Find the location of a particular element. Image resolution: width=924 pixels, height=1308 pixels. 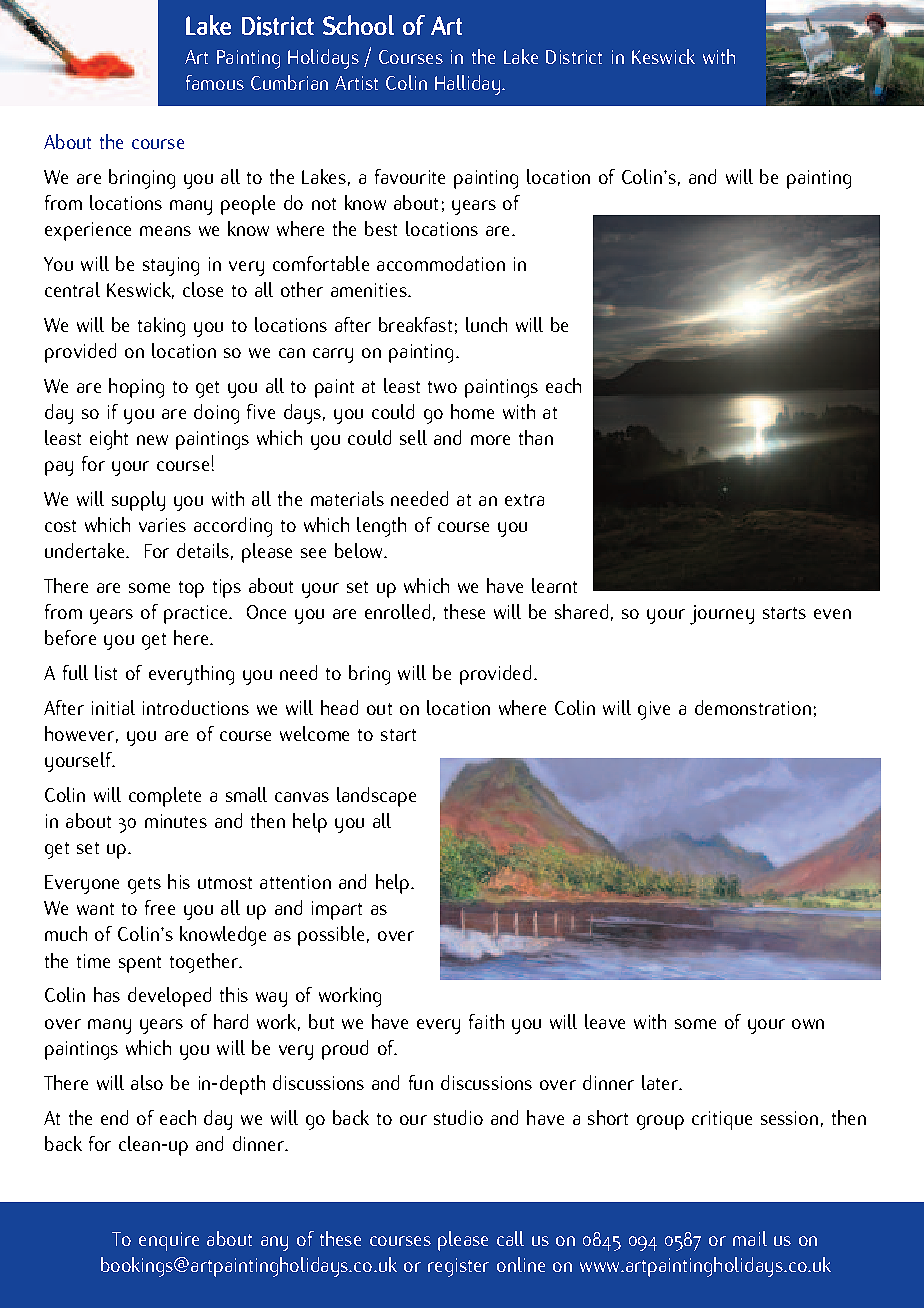

favourite is located at coordinates (410, 176).
